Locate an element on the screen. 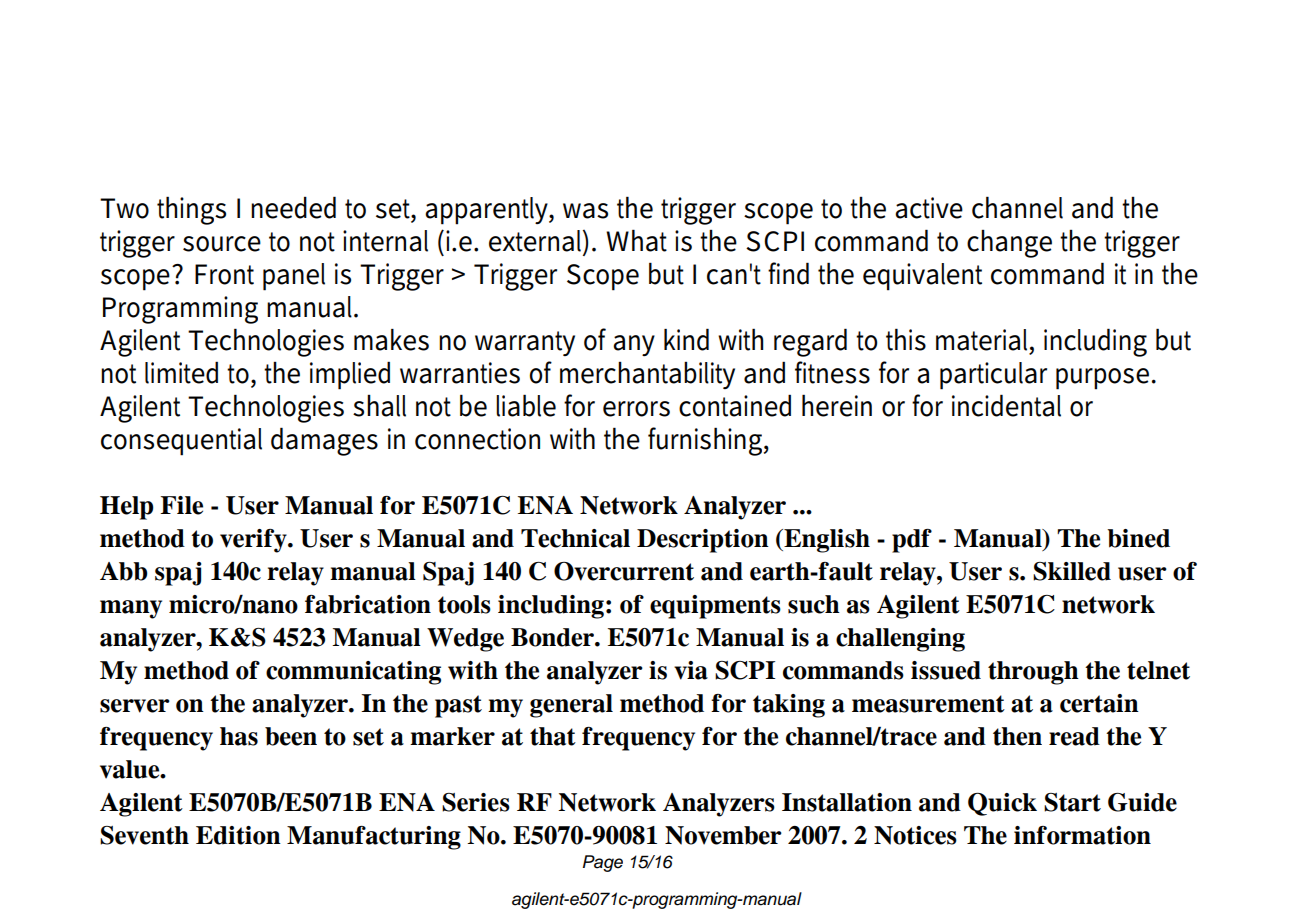  incidental is located at coordinates (1006, 405).
